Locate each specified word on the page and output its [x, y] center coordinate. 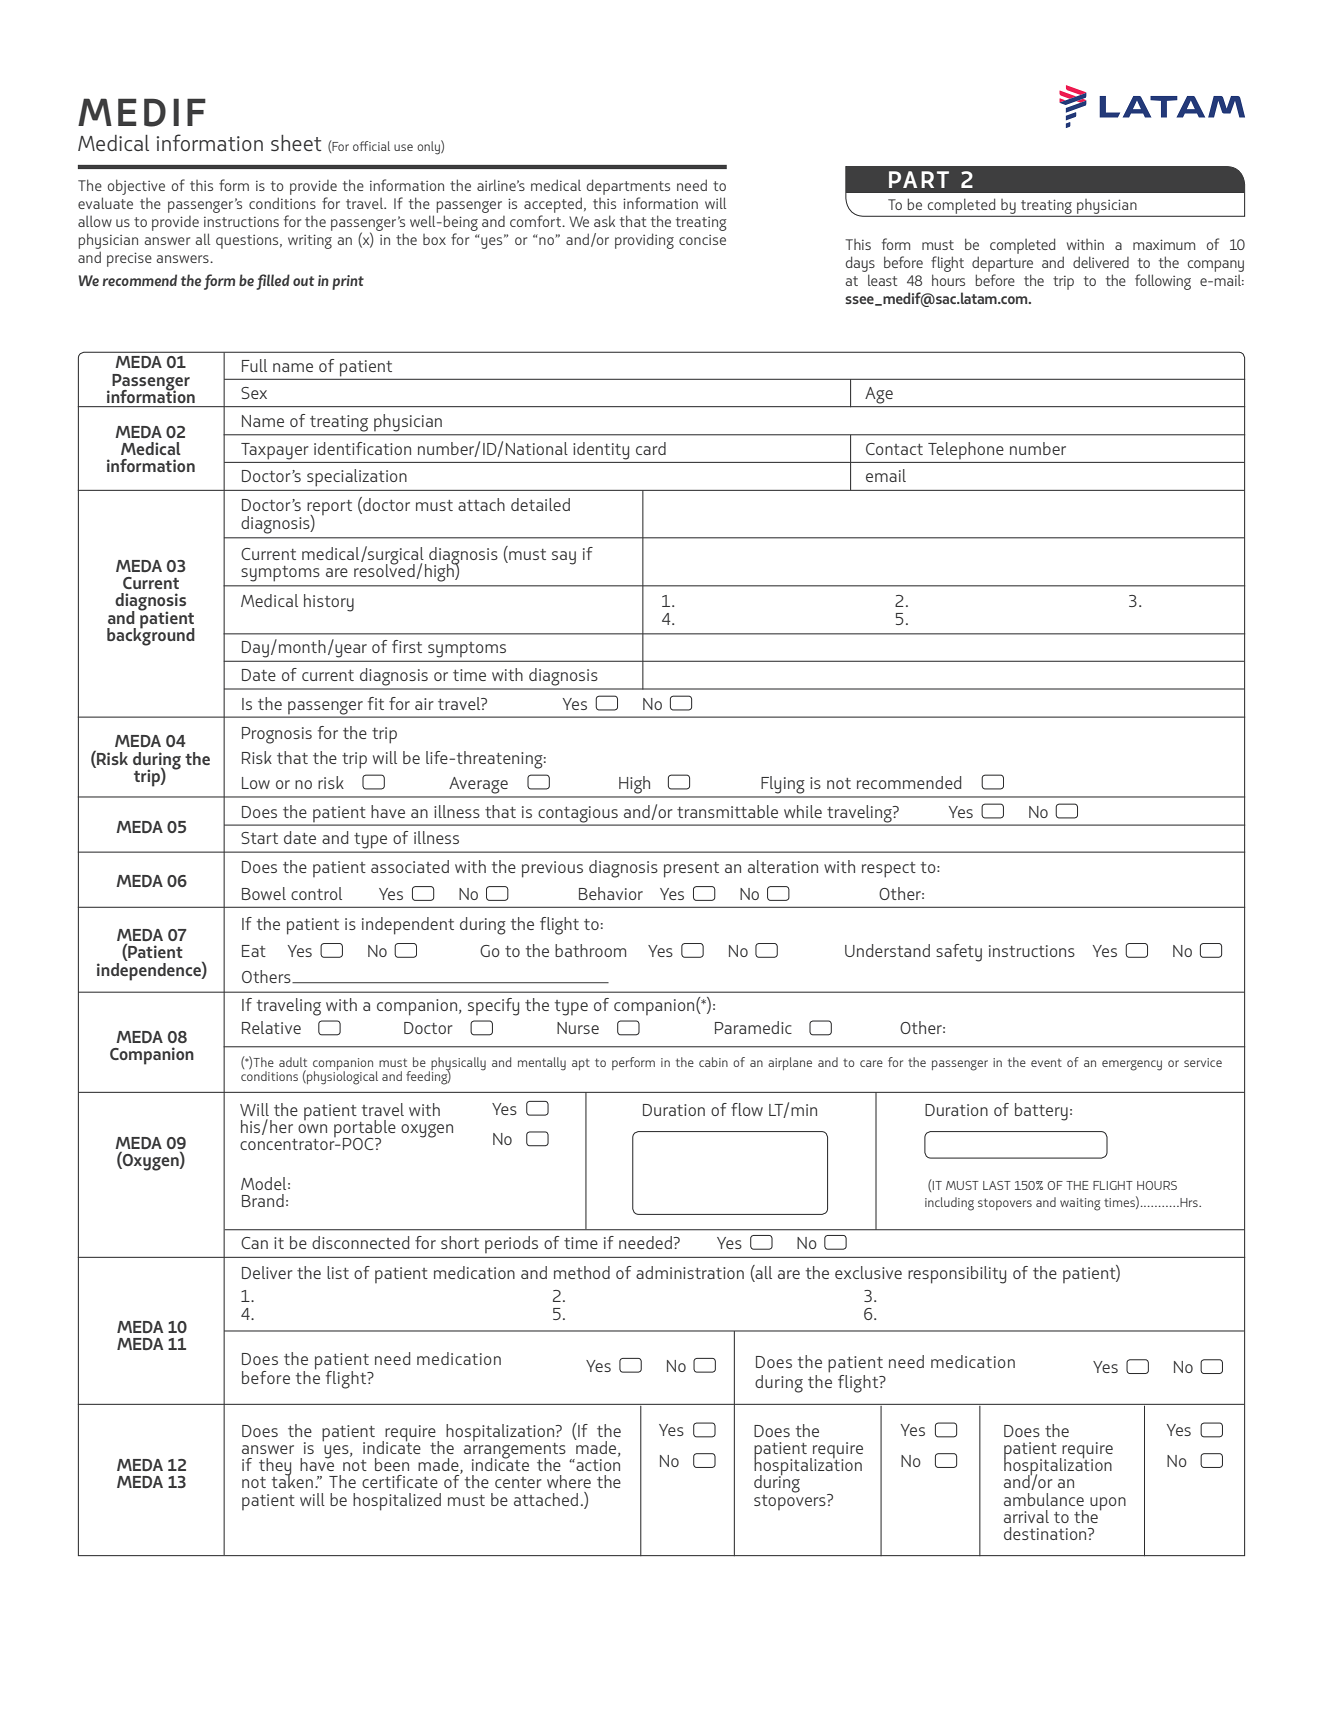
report [329, 509]
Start [259, 838]
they [275, 1468]
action [597, 1465]
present [691, 870]
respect [889, 870]
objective [136, 187]
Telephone [966, 450]
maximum [1164, 244]
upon [1108, 1504]
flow [747, 1109]
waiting [1080, 1204]
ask [604, 221]
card [651, 448]
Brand [263, 1200]
